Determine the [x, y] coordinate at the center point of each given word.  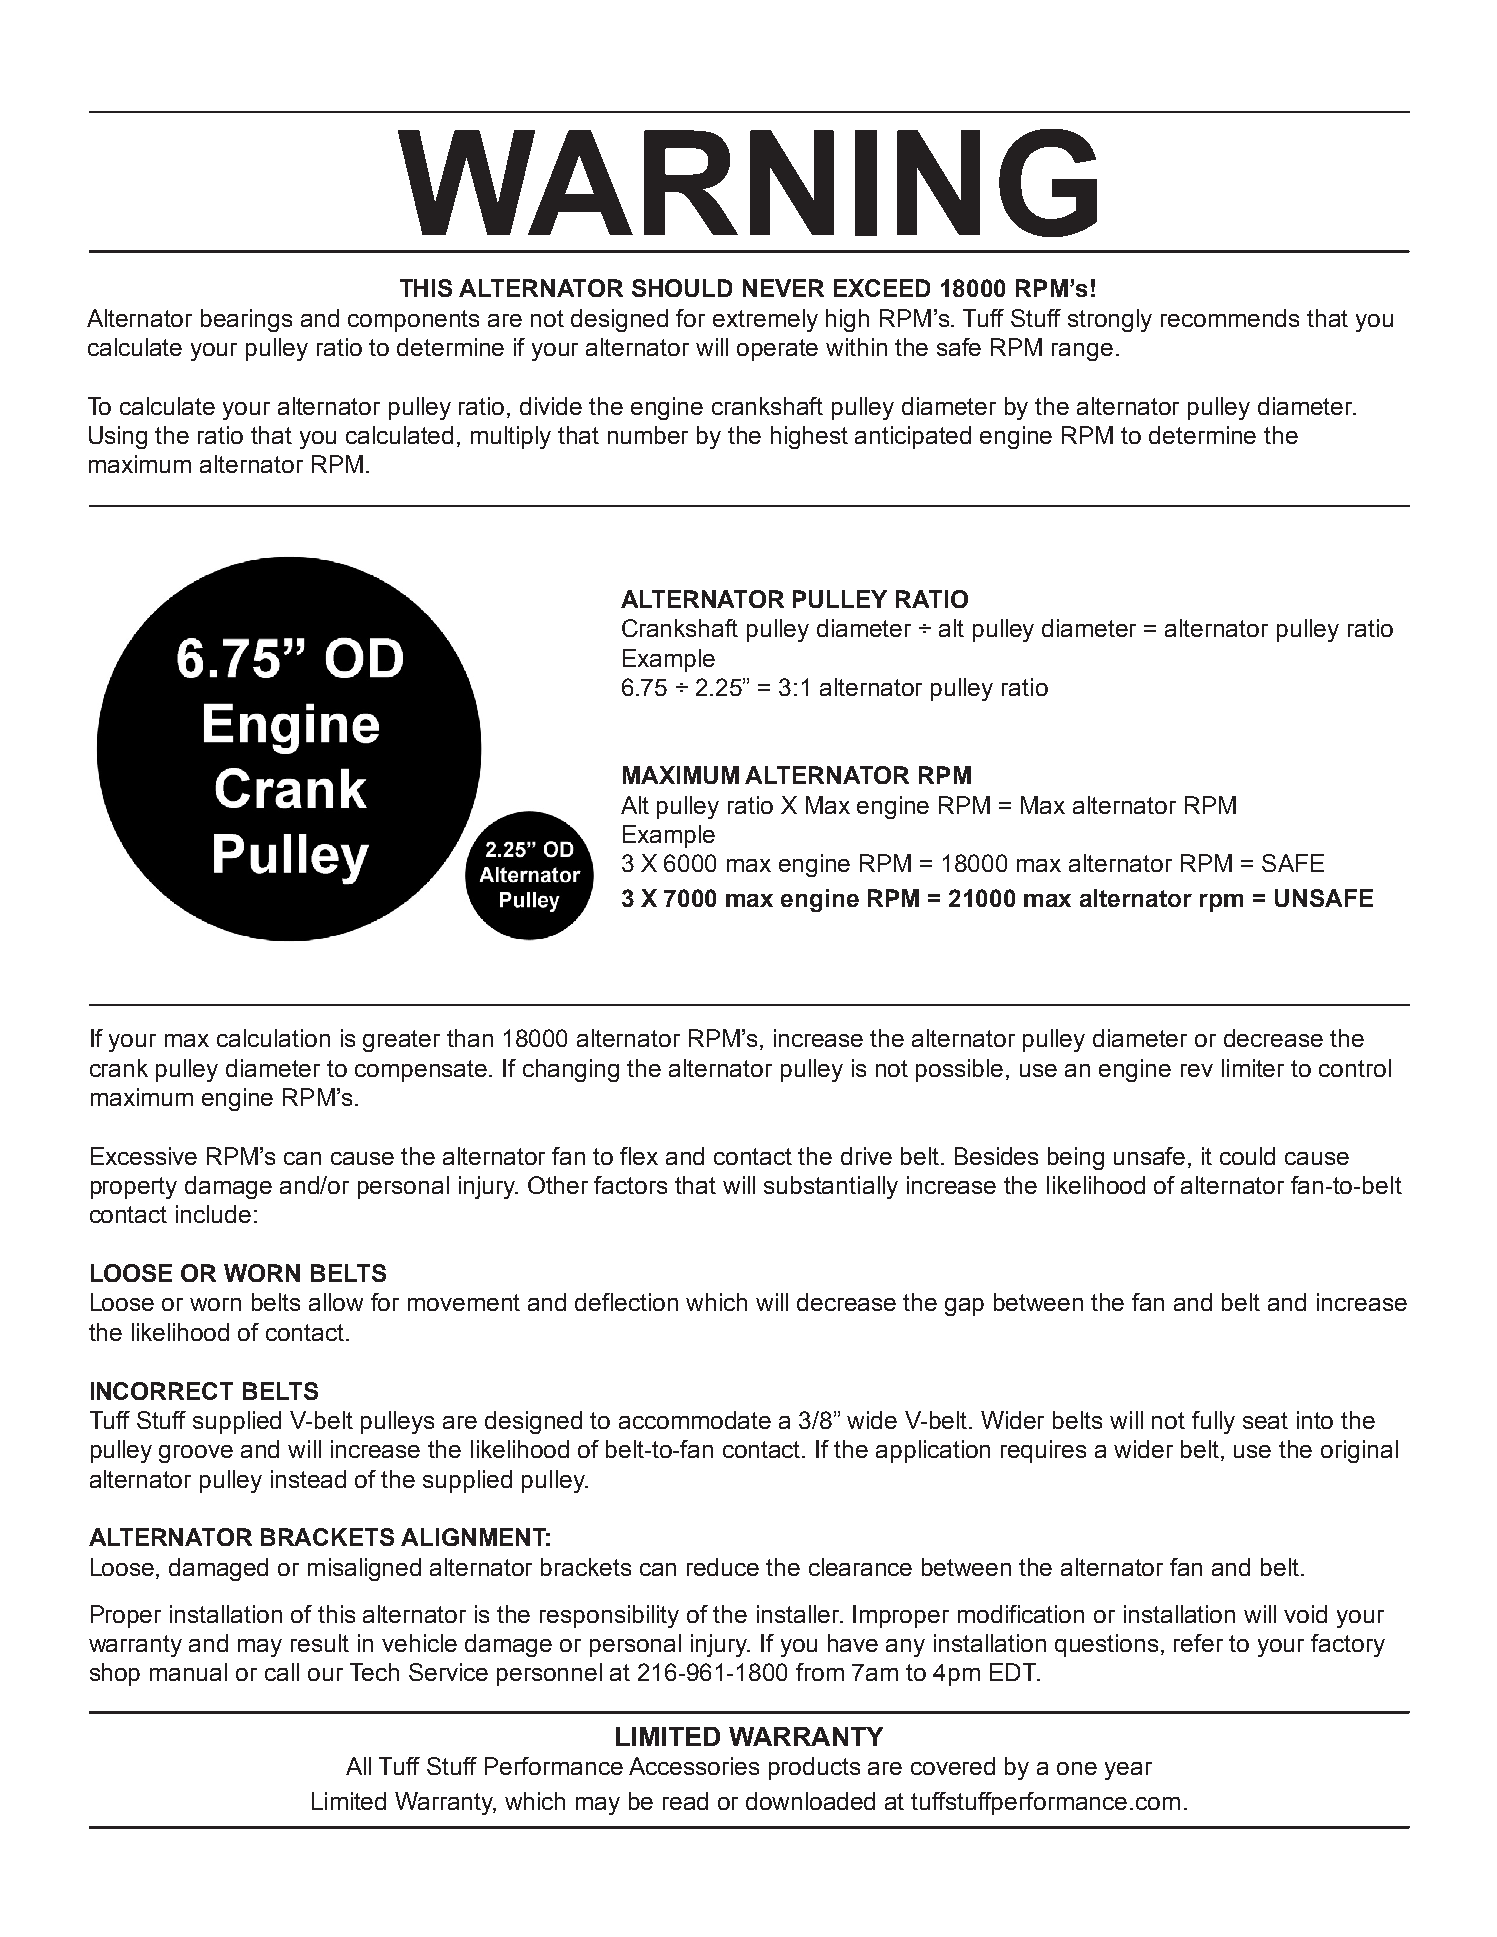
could [1247, 1156]
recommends [1230, 318]
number [648, 435]
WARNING [747, 183]
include [213, 1214]
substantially [831, 1187]
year [1128, 1771]
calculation [273, 1038]
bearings [246, 320]
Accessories [694, 1766]
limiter [1253, 1068]
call [282, 1672]
